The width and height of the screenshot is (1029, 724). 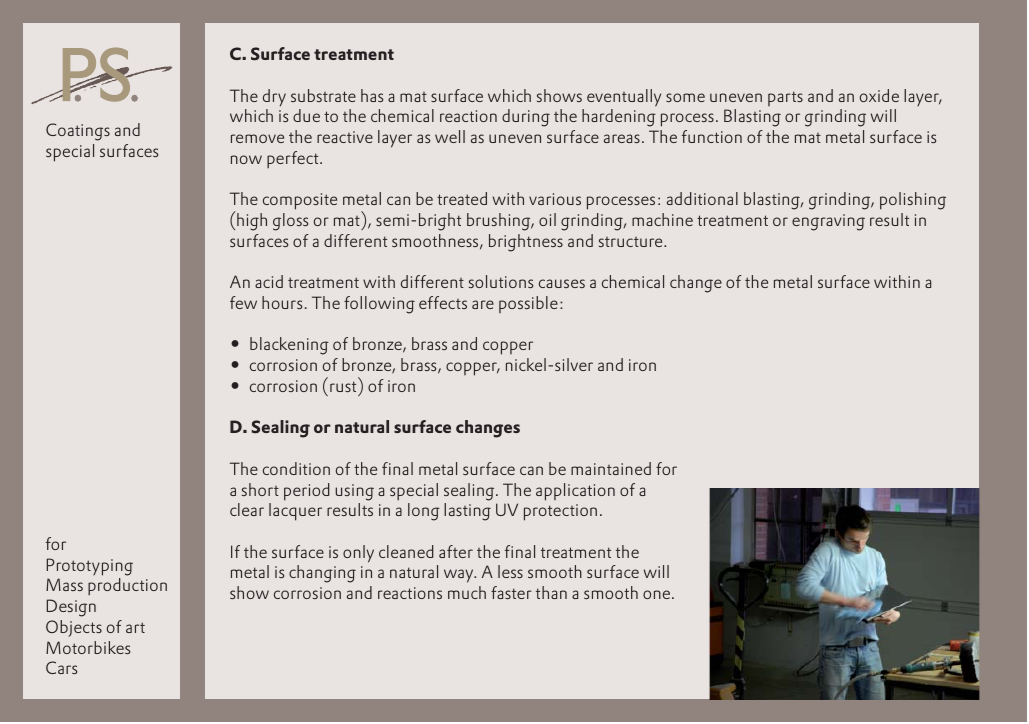 What do you see at coordinates (575, 492) in the screenshot?
I see `application` at bounding box center [575, 492].
